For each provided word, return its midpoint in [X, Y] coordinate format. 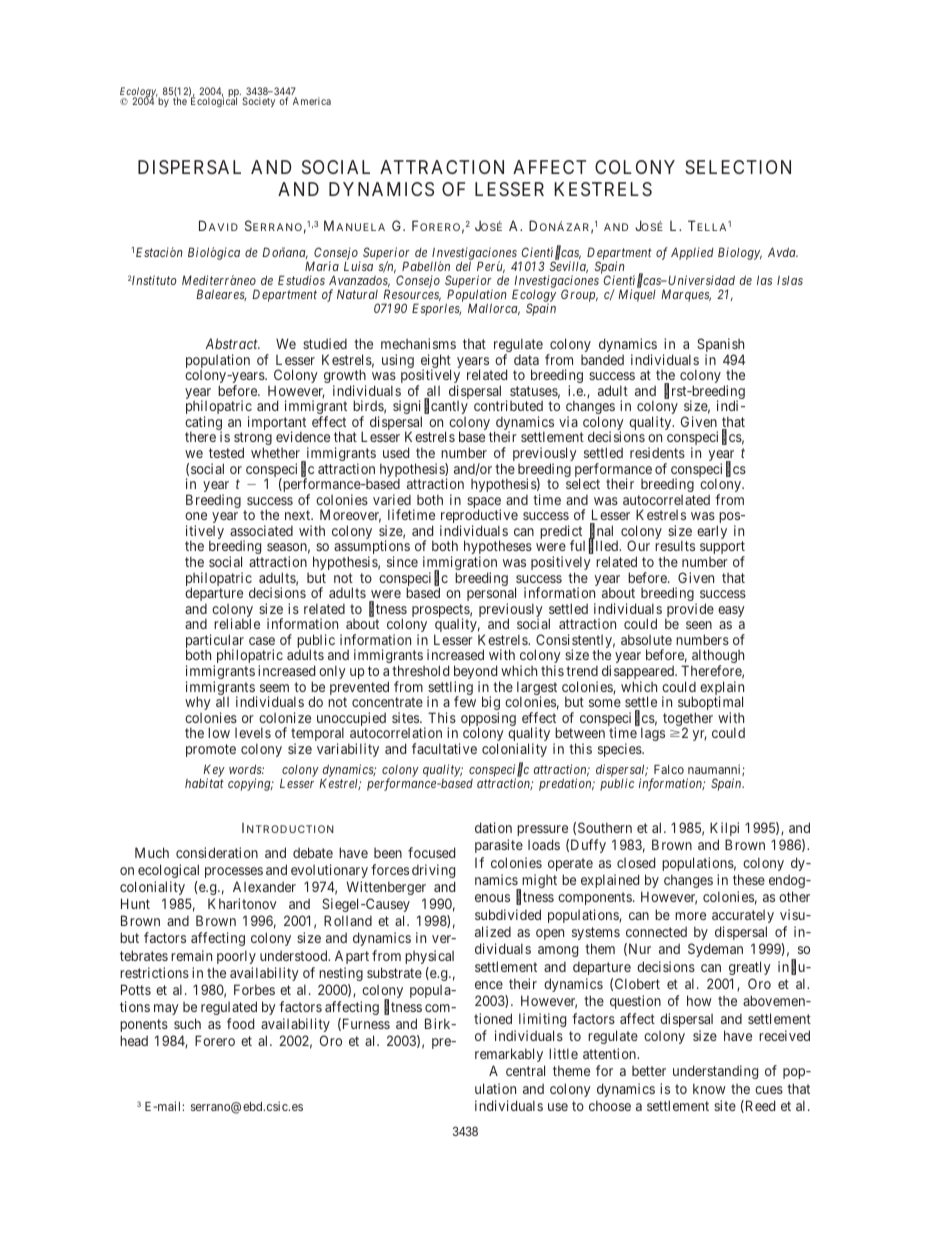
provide [689, 611]
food [240, 1023]
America [312, 101]
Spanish [720, 346]
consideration [217, 852]
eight [436, 362]
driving [433, 871]
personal [491, 595]
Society [258, 102]
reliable [237, 623]
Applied [692, 253]
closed [636, 862]
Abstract [232, 343]
